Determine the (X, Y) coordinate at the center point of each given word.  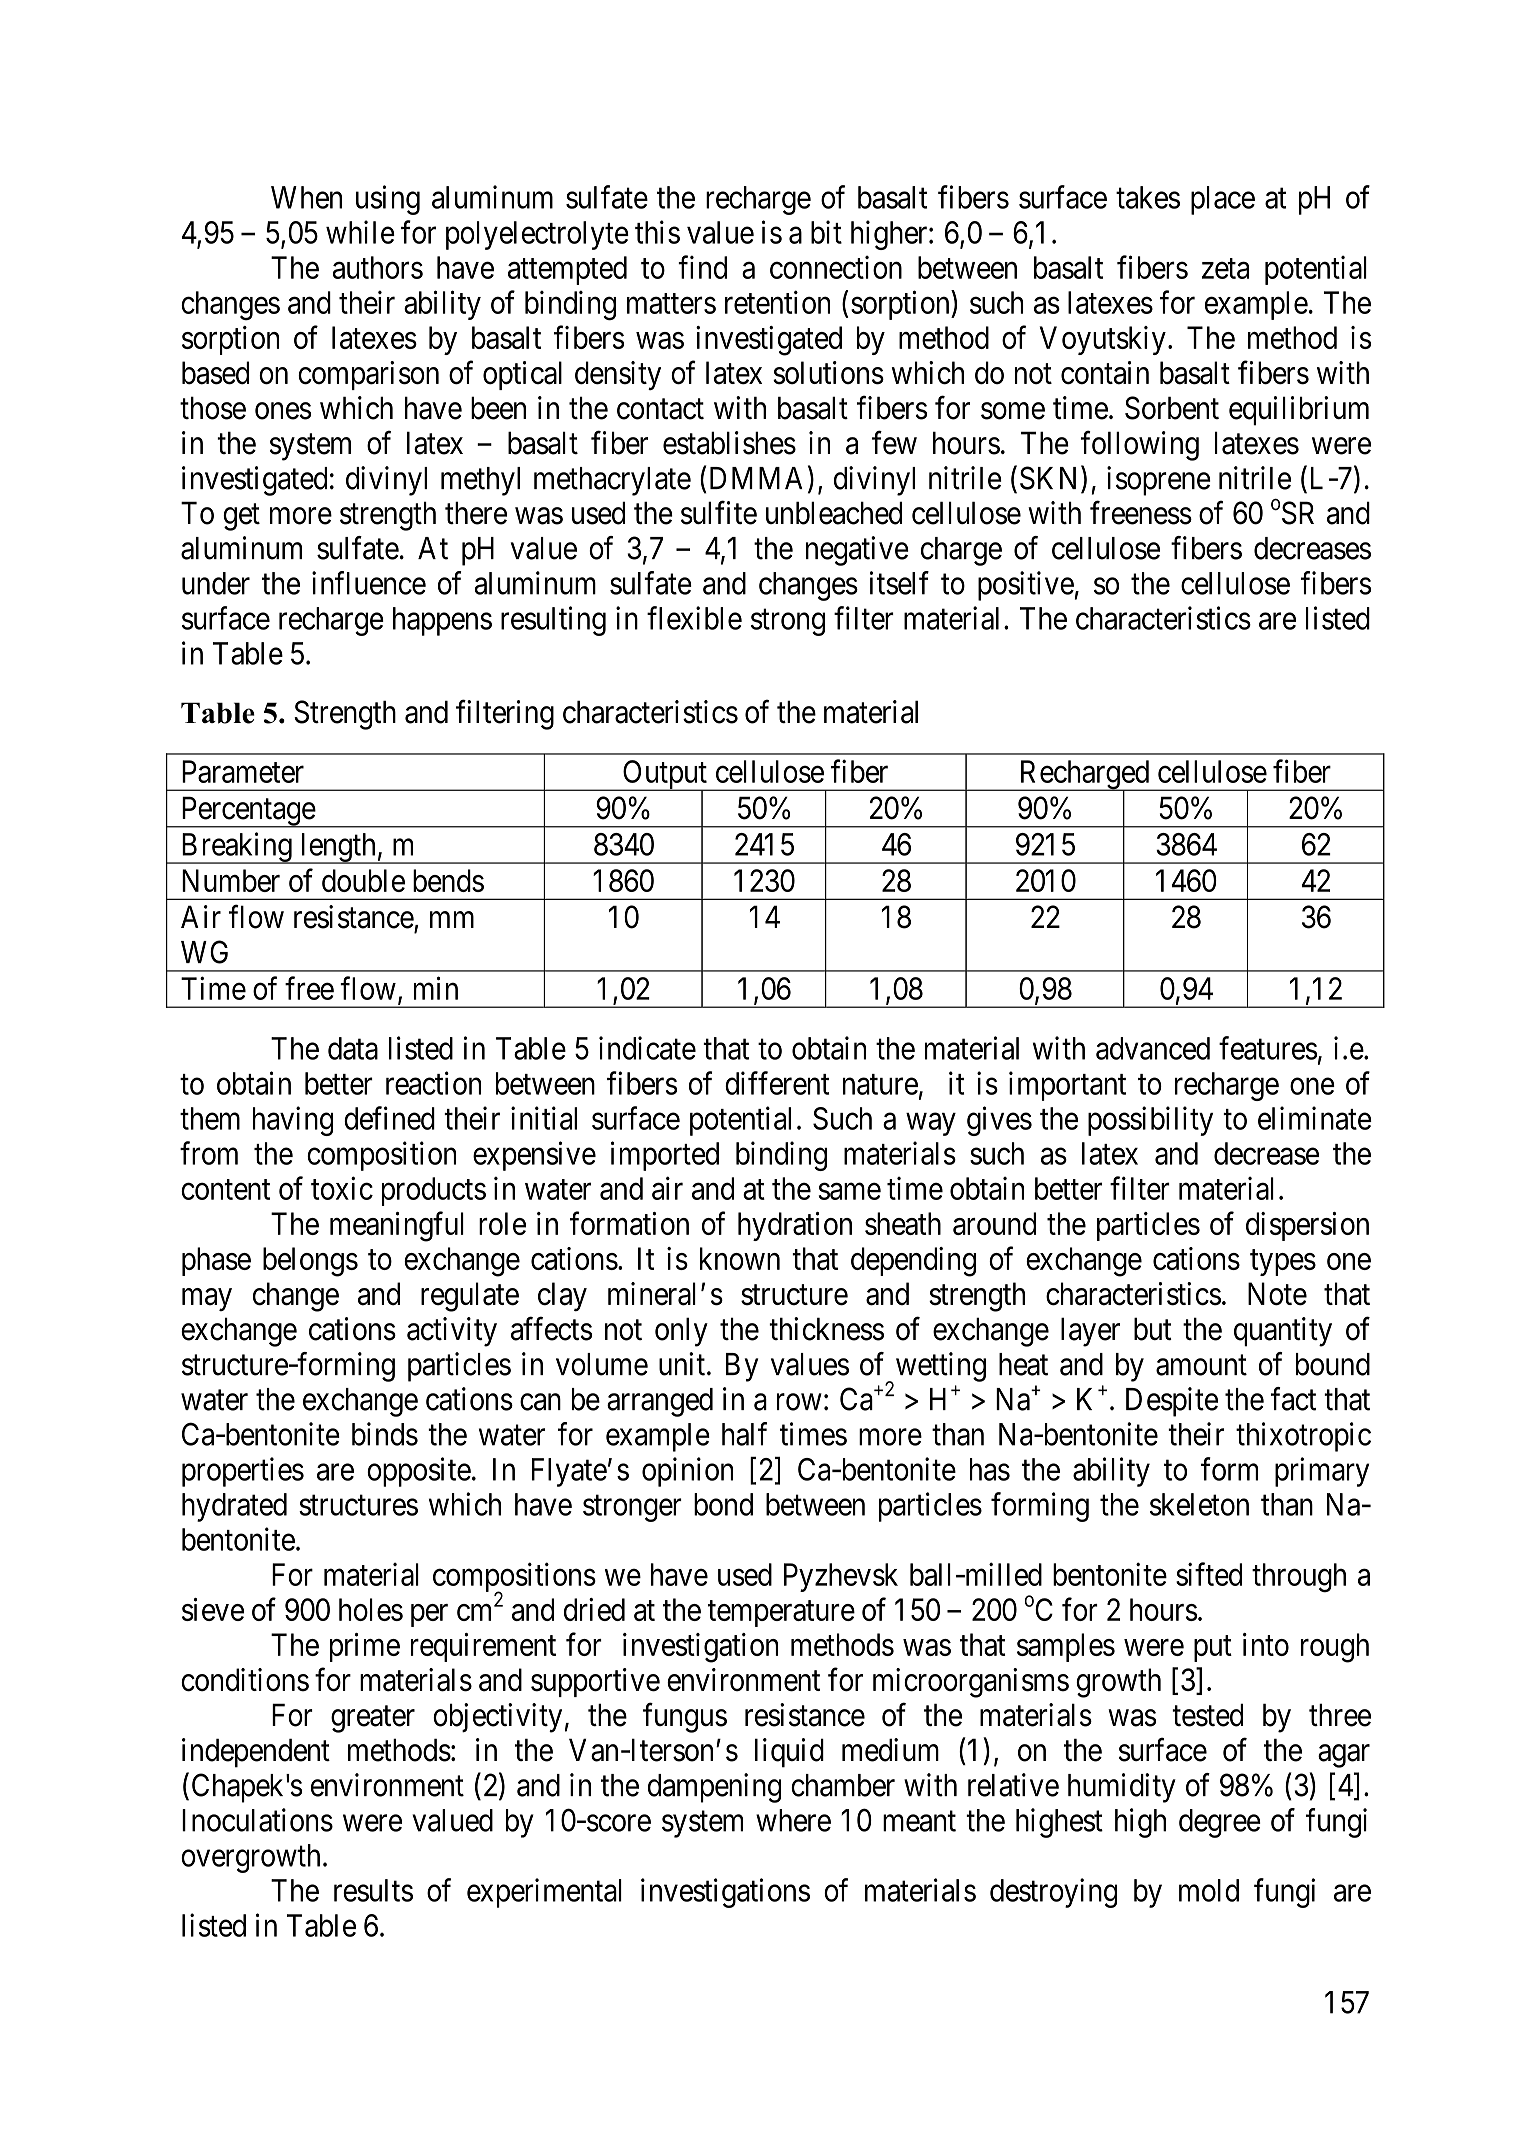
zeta (1225, 268)
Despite (1172, 1402)
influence (369, 583)
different (777, 1083)
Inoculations (257, 1820)
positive (1026, 586)
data (353, 1048)
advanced (1153, 1048)
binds (385, 1434)
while (360, 232)
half (744, 1434)
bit (826, 232)
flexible (694, 618)
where (793, 1820)
